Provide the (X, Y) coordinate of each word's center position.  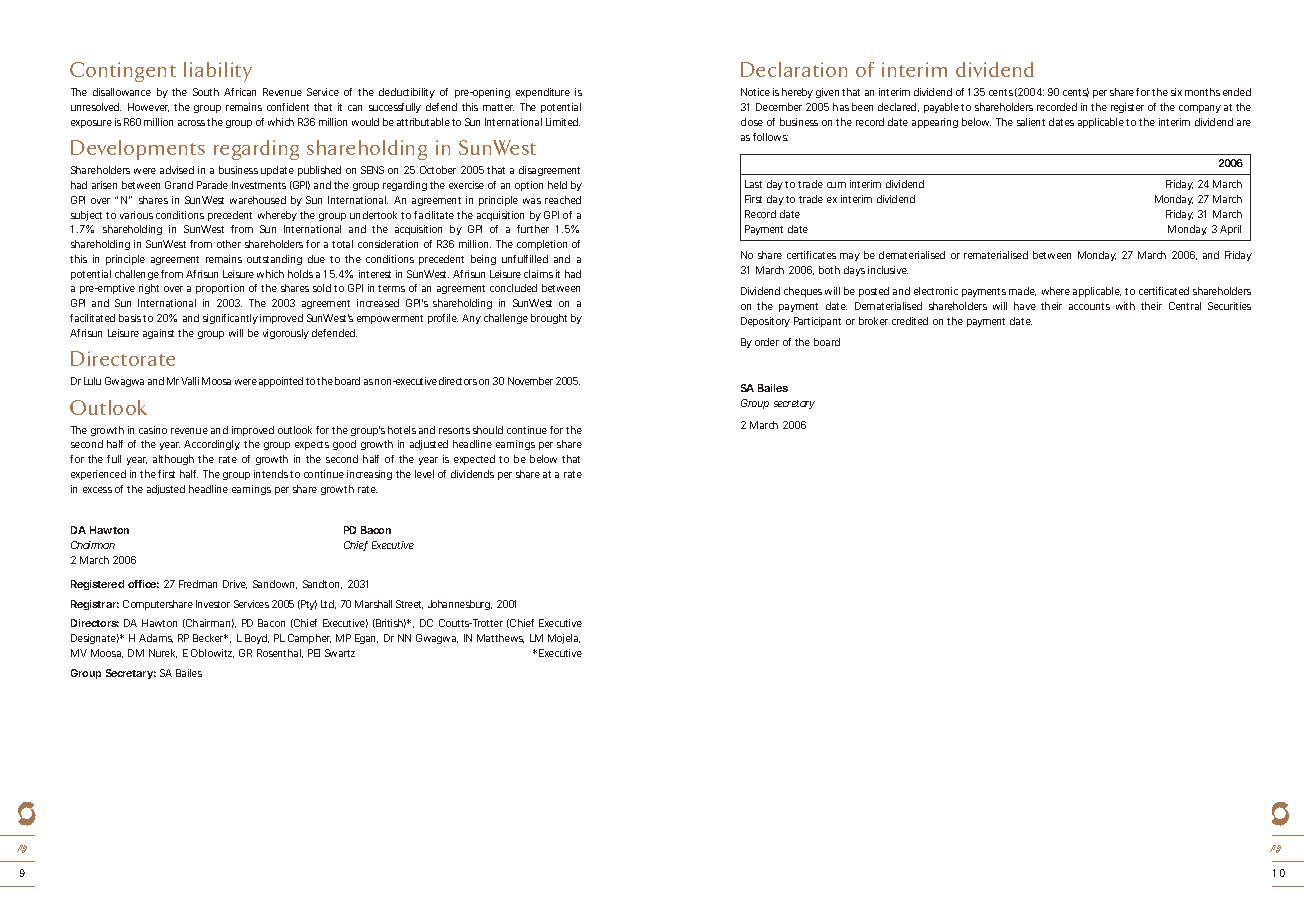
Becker (210, 638)
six (1176, 92)
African (240, 92)
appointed (281, 382)
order (767, 342)
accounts (1089, 306)
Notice (755, 92)
